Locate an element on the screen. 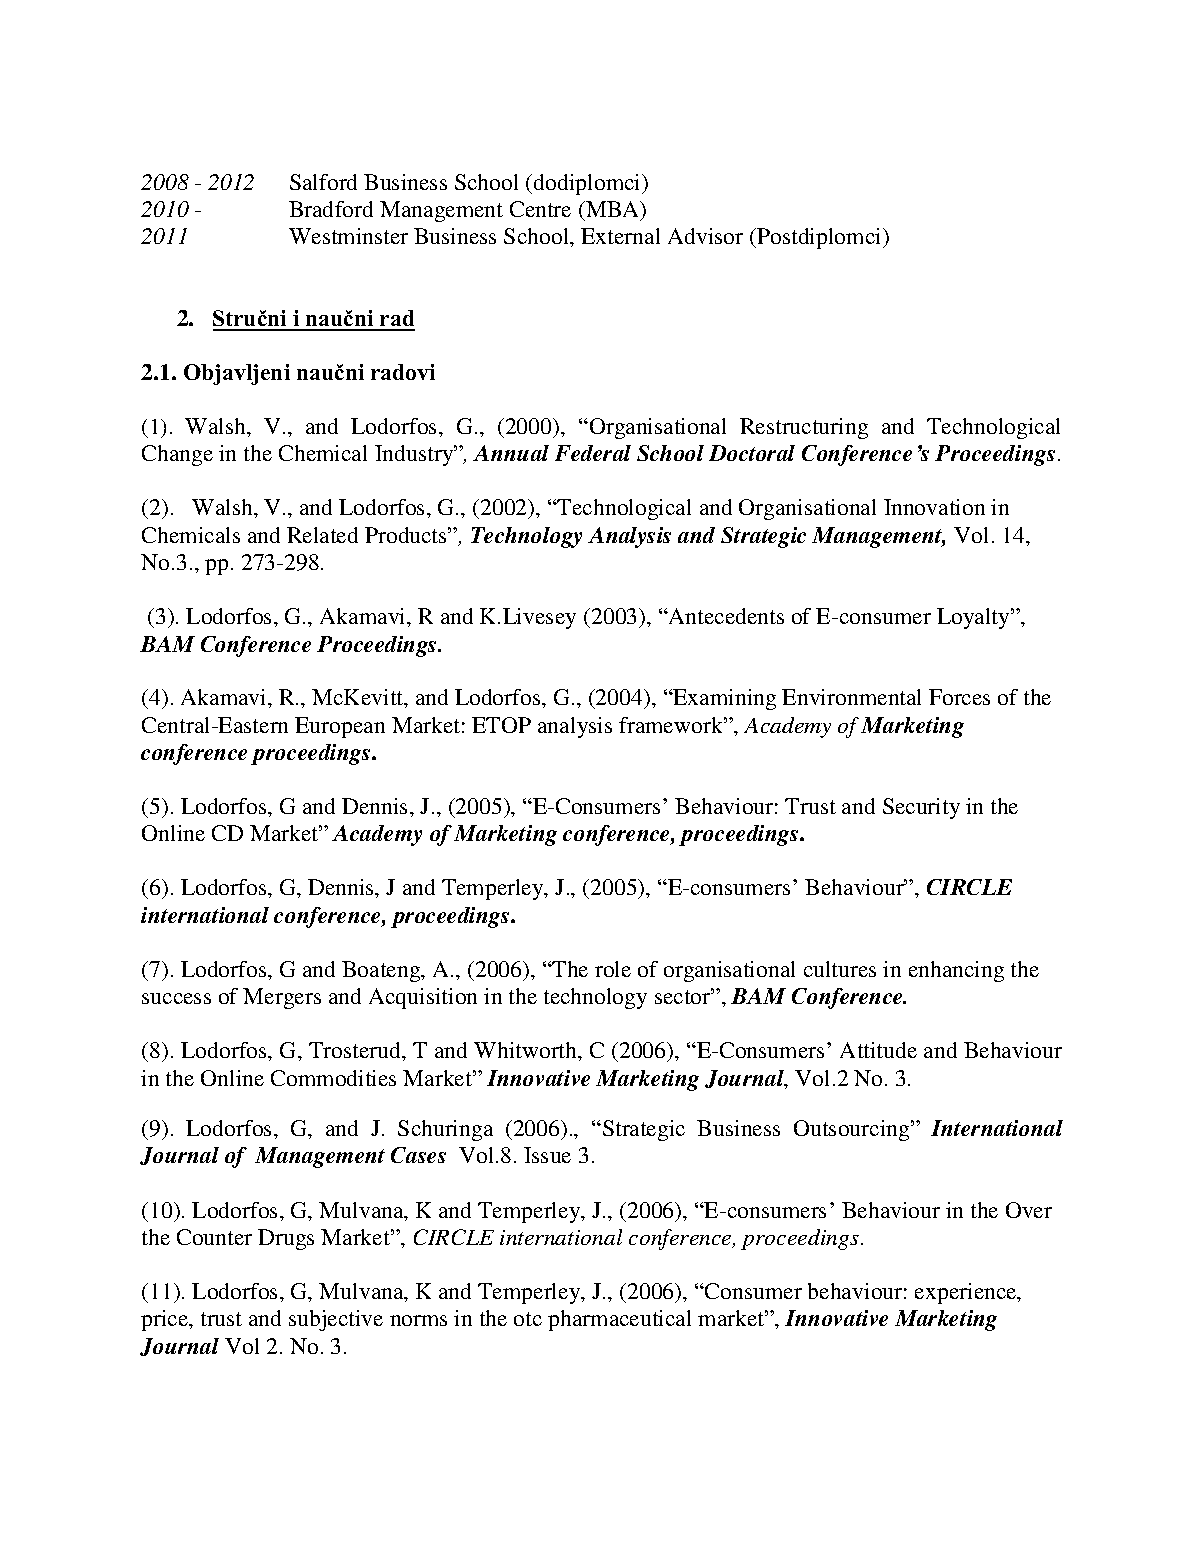 The width and height of the screenshot is (1204, 1558). European is located at coordinates (340, 727).
